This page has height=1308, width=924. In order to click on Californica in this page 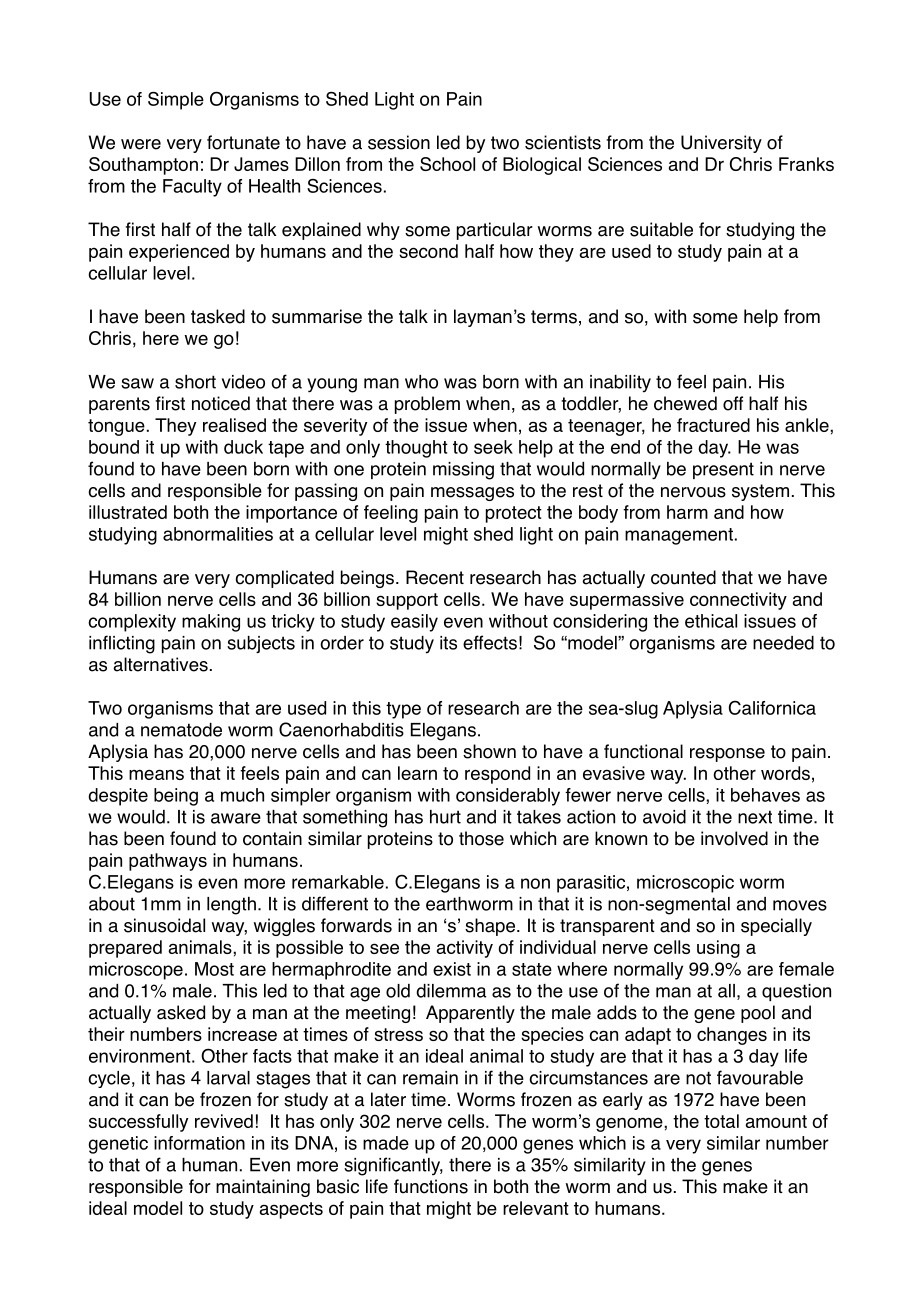, I will do `click(772, 707)`.
